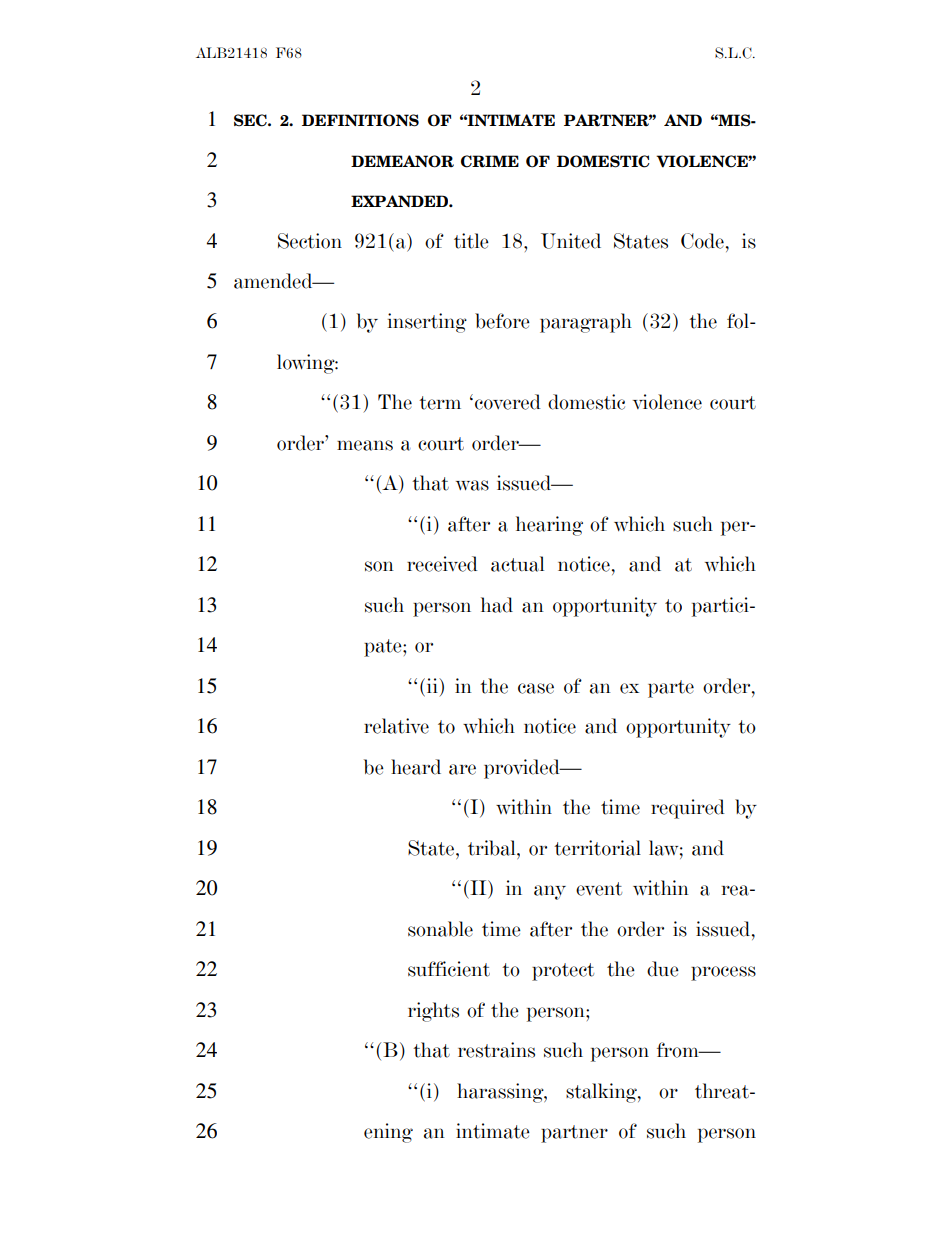 This screenshot has height=1233, width=952. I want to click on DEFINITIONS, so click(360, 120).
